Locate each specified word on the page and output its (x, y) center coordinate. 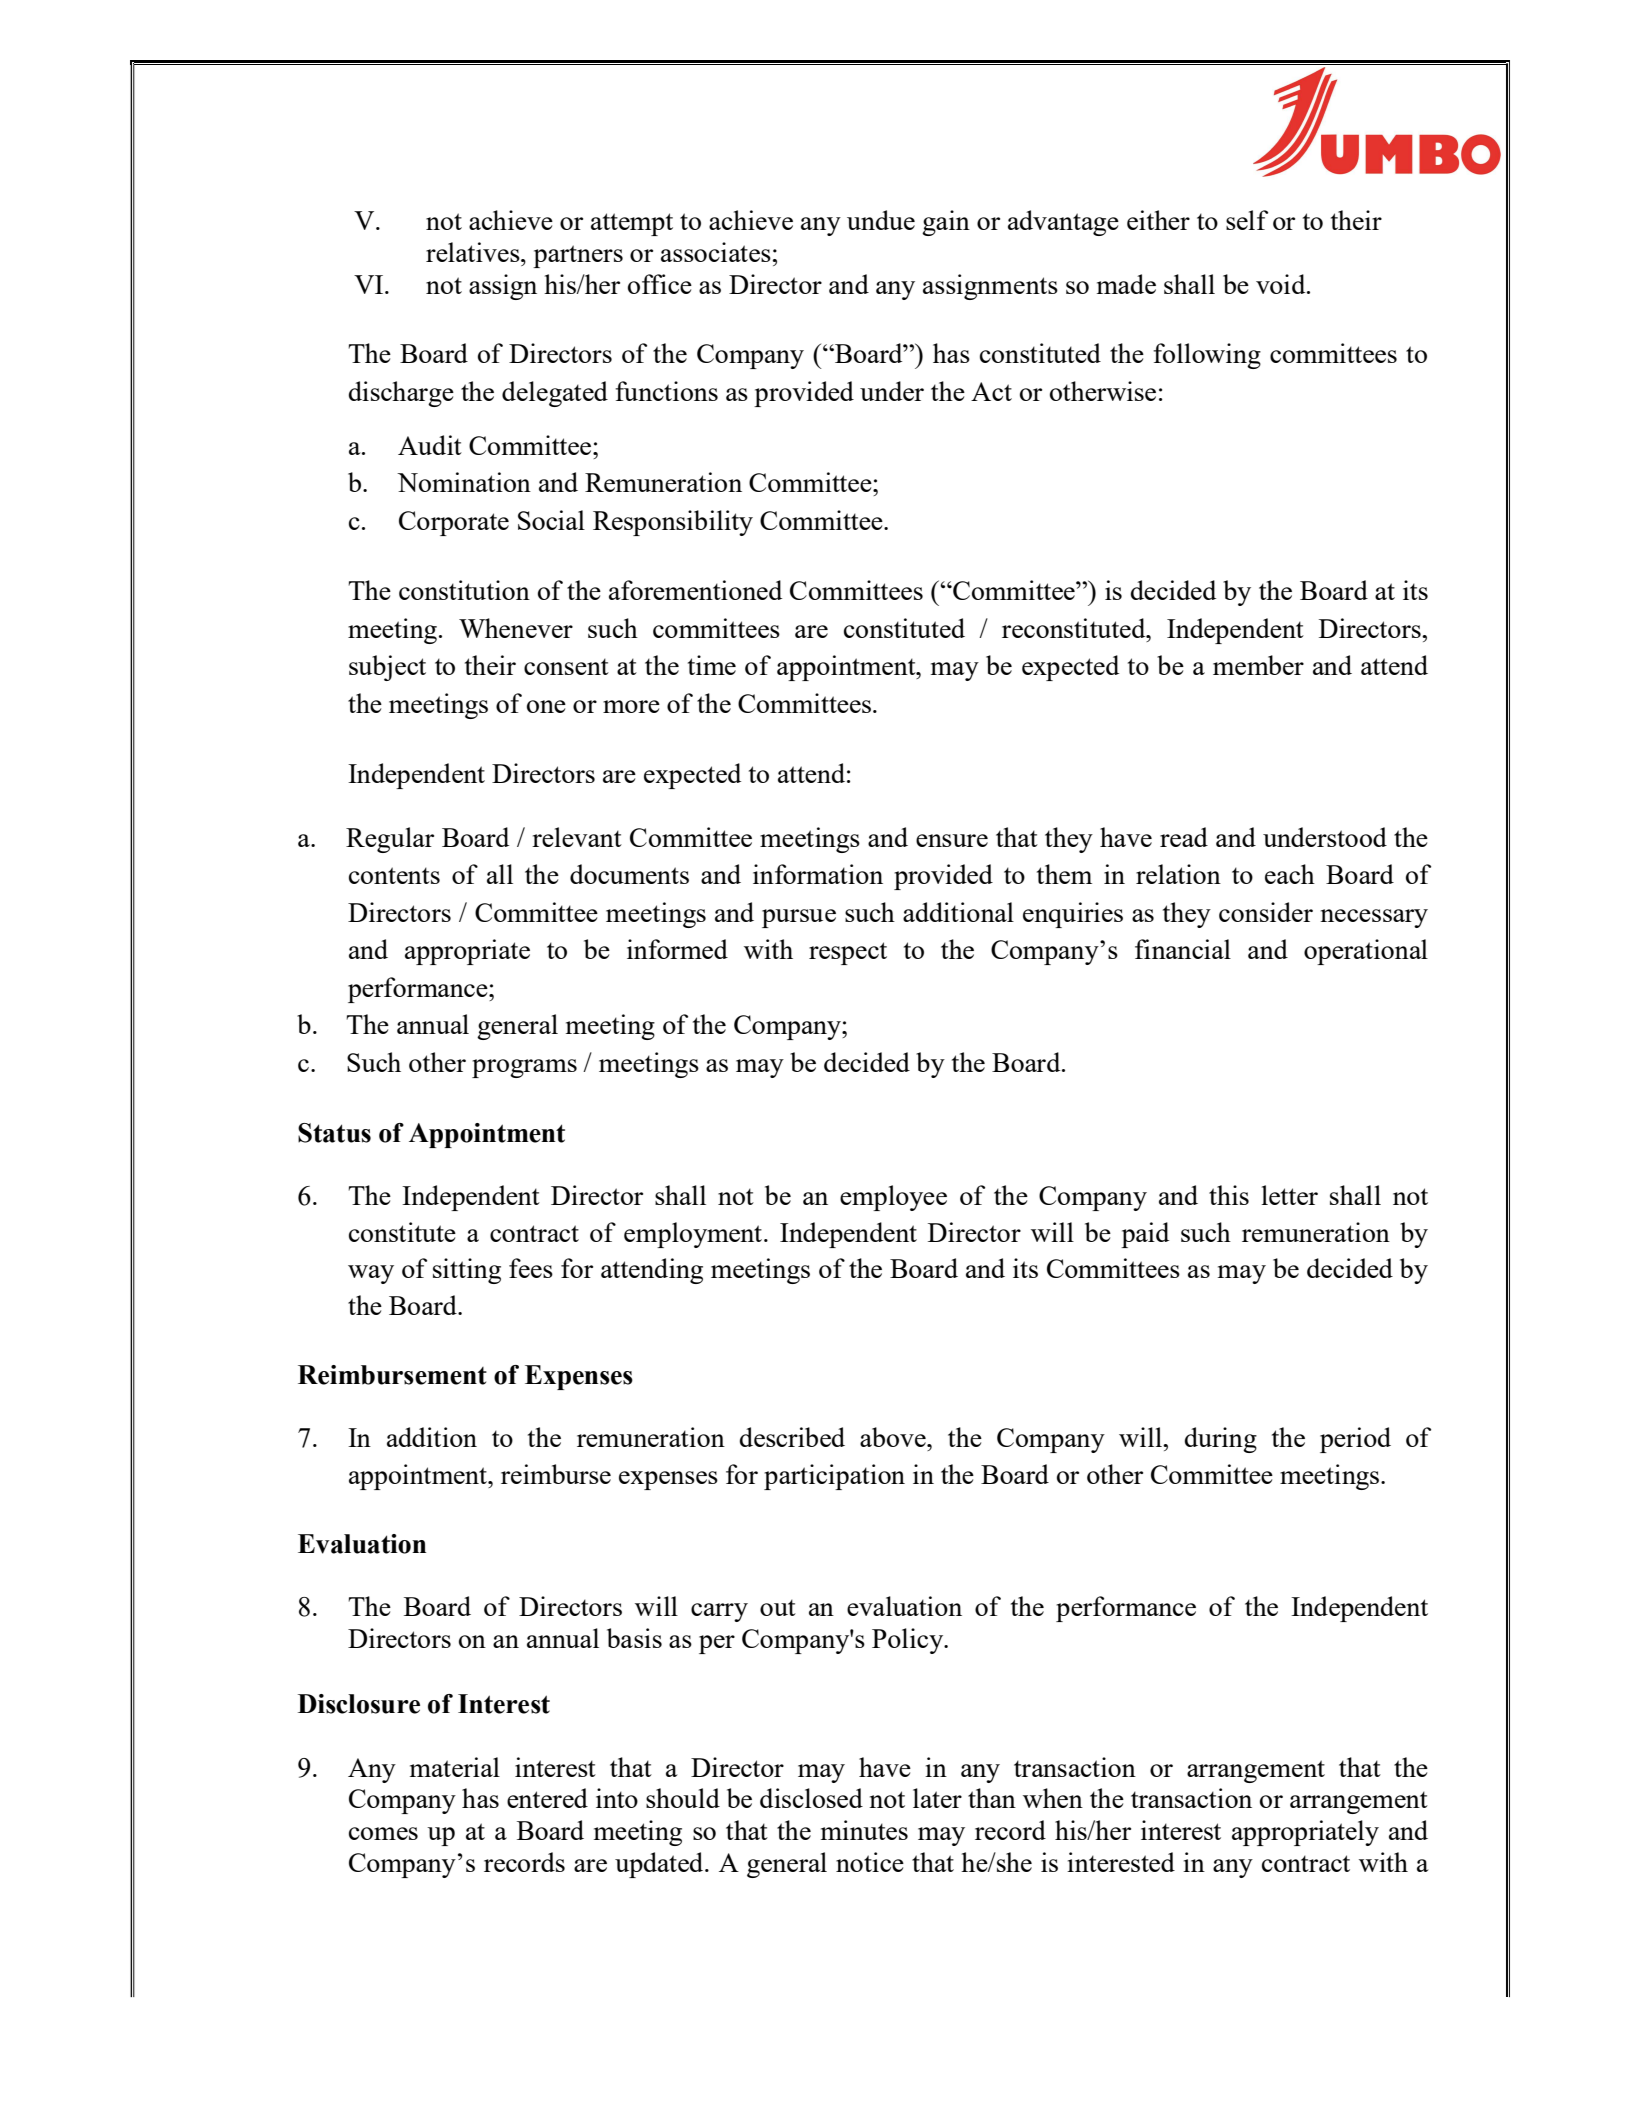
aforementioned (695, 590)
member (1258, 665)
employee (893, 1198)
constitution (464, 590)
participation (834, 1477)
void (1282, 284)
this (1229, 1195)
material (455, 1767)
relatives (474, 252)
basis (634, 1638)
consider (1266, 912)
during (1221, 1440)
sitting (467, 1271)
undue (881, 220)
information (818, 874)
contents (394, 875)
